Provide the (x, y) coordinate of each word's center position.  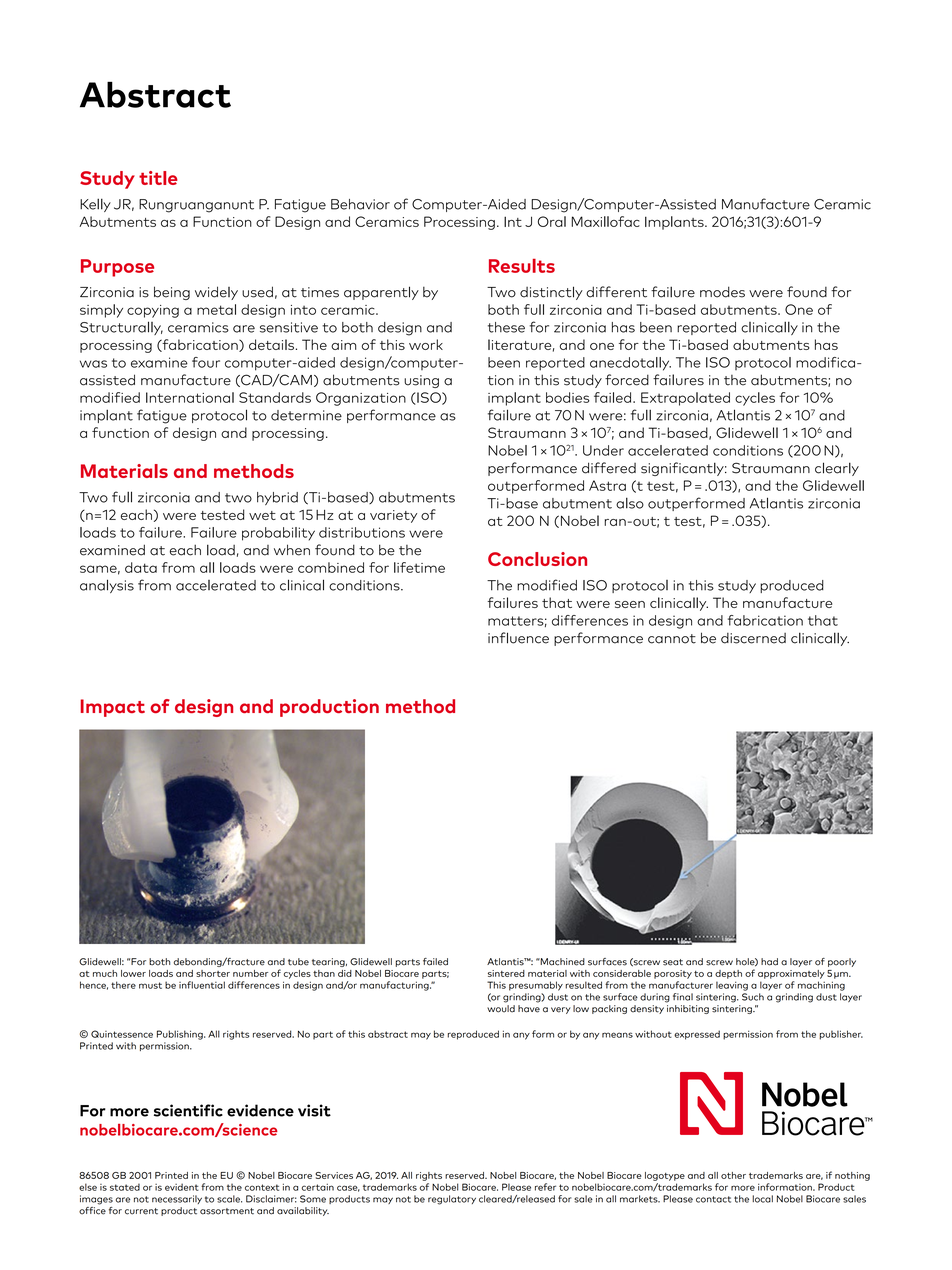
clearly (837, 469)
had (769, 962)
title (158, 178)
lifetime (419, 567)
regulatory (452, 1200)
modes (722, 292)
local (762, 1199)
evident (182, 1187)
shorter (213, 973)
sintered (506, 973)
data (141, 567)
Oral (552, 221)
